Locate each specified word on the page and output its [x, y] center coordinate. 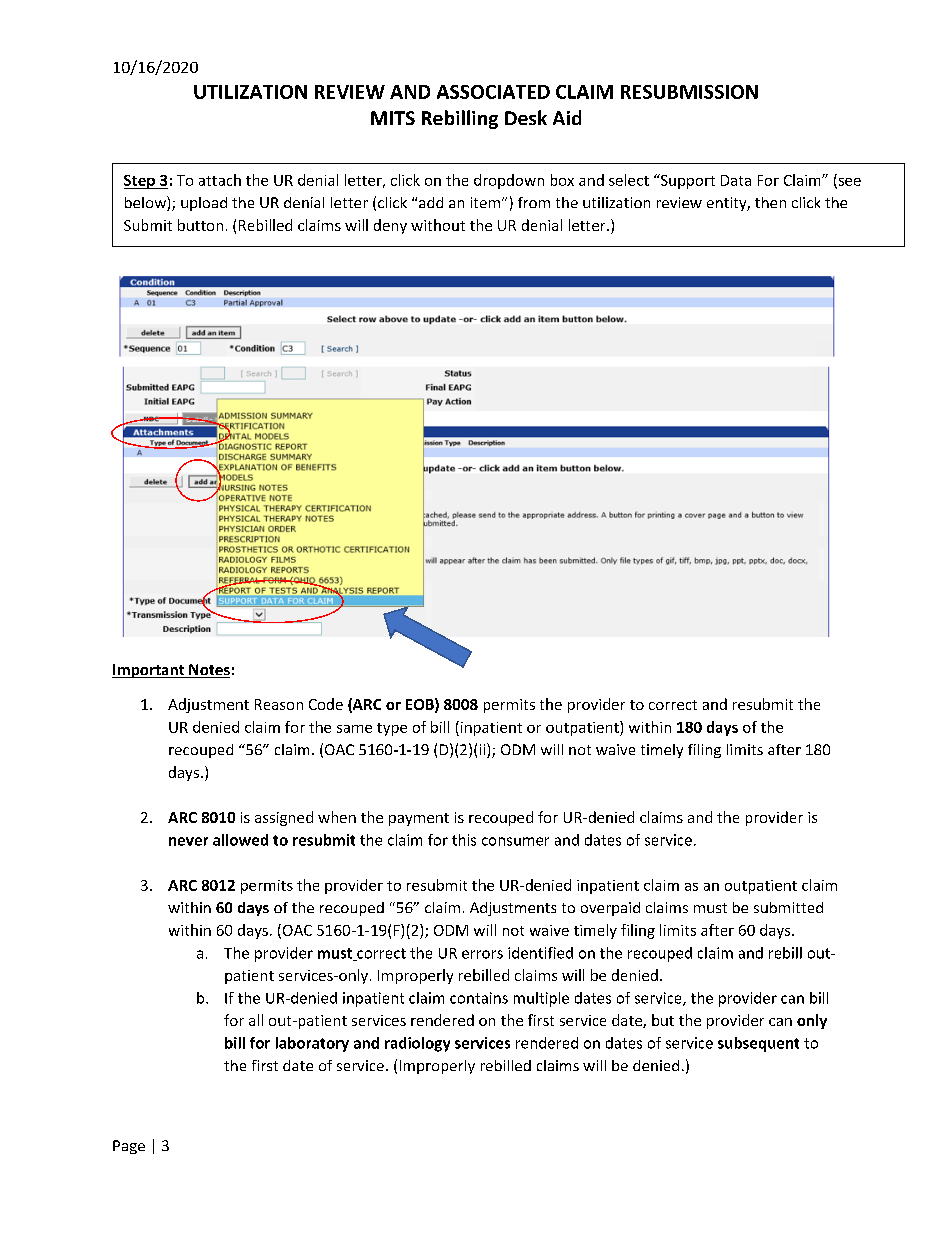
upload [204, 204]
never [188, 841]
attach [220, 180]
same [354, 729]
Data [736, 180]
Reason [279, 704]
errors [482, 954]
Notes [208, 671]
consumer [515, 841]
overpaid [610, 909]
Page [129, 1147]
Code [326, 704]
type [392, 729]
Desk [526, 117]
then [770, 202]
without [438, 225]
